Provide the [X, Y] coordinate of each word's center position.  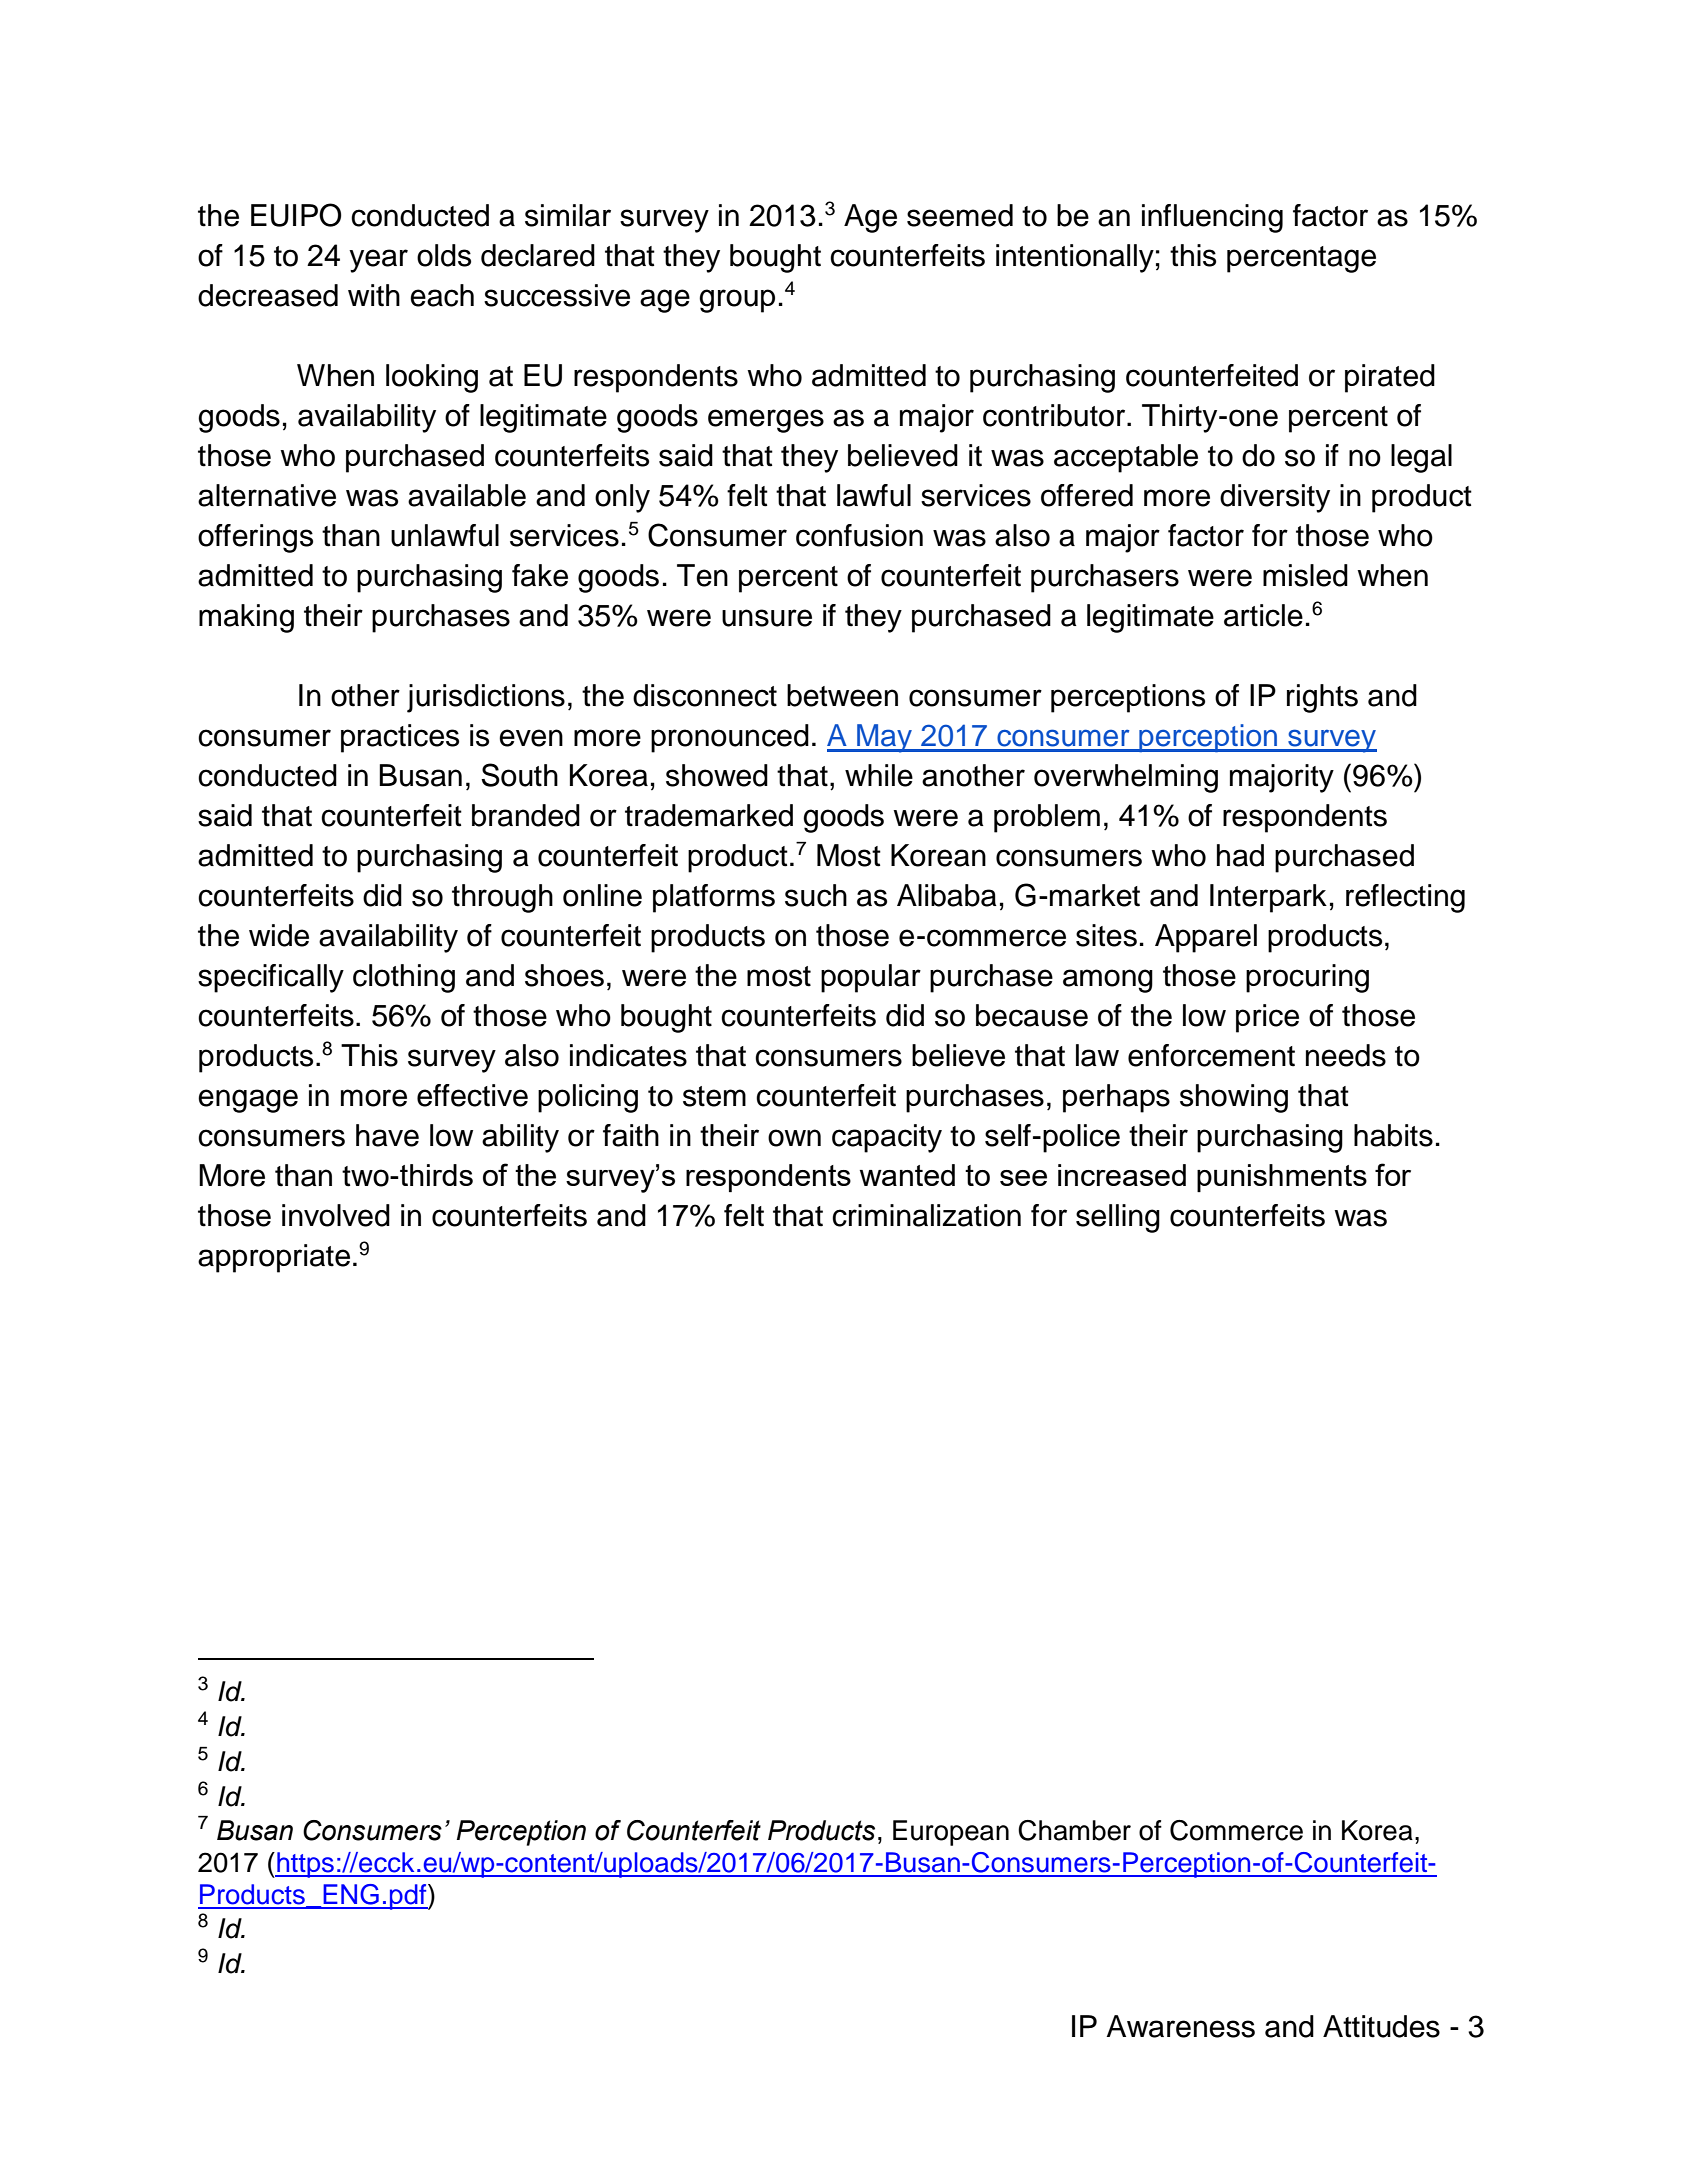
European [951, 1833]
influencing [1212, 218]
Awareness [1180, 2026]
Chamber [1074, 1830]
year [378, 261]
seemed [960, 215]
